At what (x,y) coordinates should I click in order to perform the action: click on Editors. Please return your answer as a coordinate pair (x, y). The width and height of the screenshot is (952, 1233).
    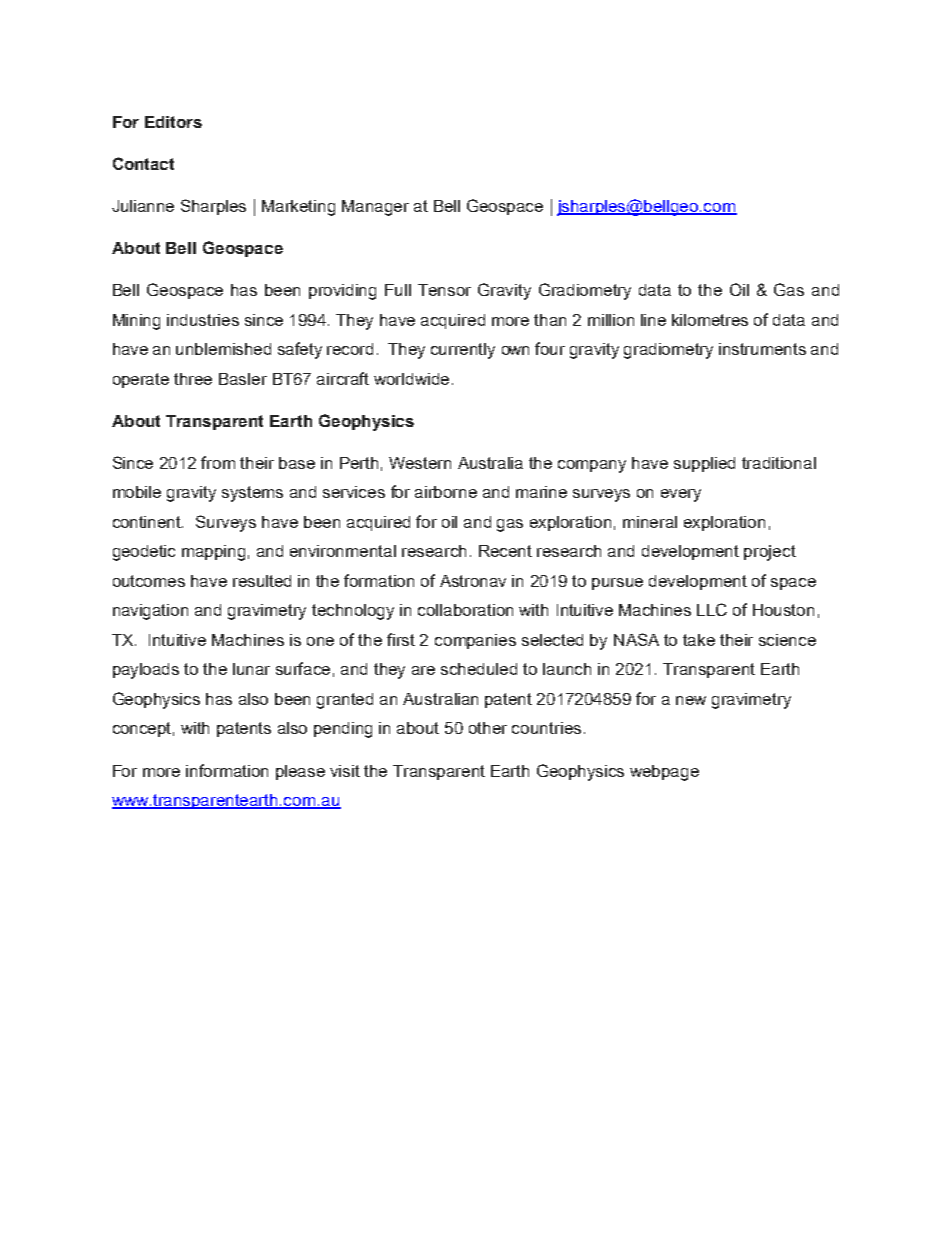
    Looking at the image, I should click on (173, 122).
